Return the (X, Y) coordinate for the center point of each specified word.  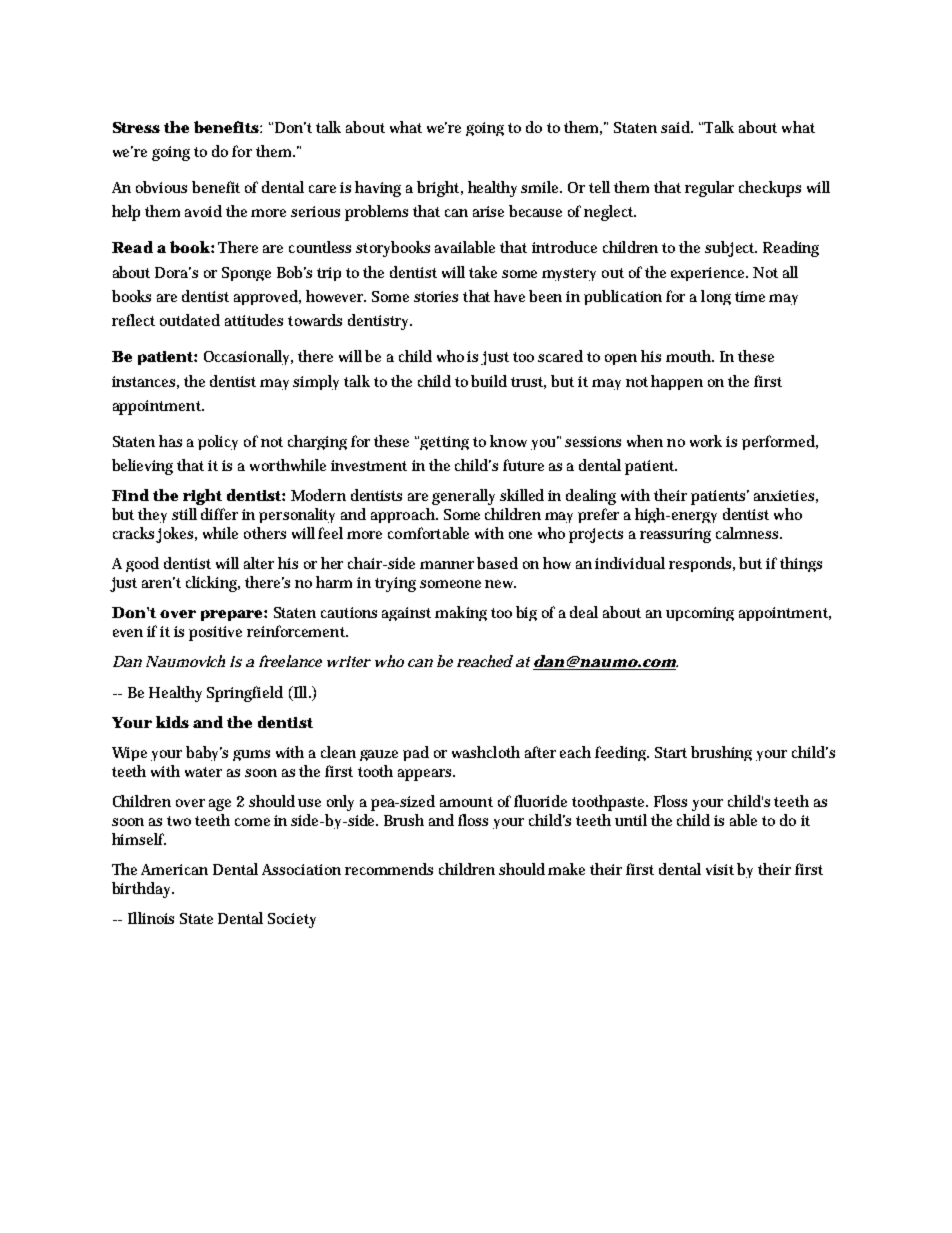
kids (172, 722)
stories (436, 296)
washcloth (486, 752)
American (174, 869)
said (677, 127)
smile (541, 187)
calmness (749, 533)
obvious (161, 187)
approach (404, 515)
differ (219, 514)
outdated (190, 320)
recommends (389, 869)
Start (671, 752)
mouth (690, 356)
